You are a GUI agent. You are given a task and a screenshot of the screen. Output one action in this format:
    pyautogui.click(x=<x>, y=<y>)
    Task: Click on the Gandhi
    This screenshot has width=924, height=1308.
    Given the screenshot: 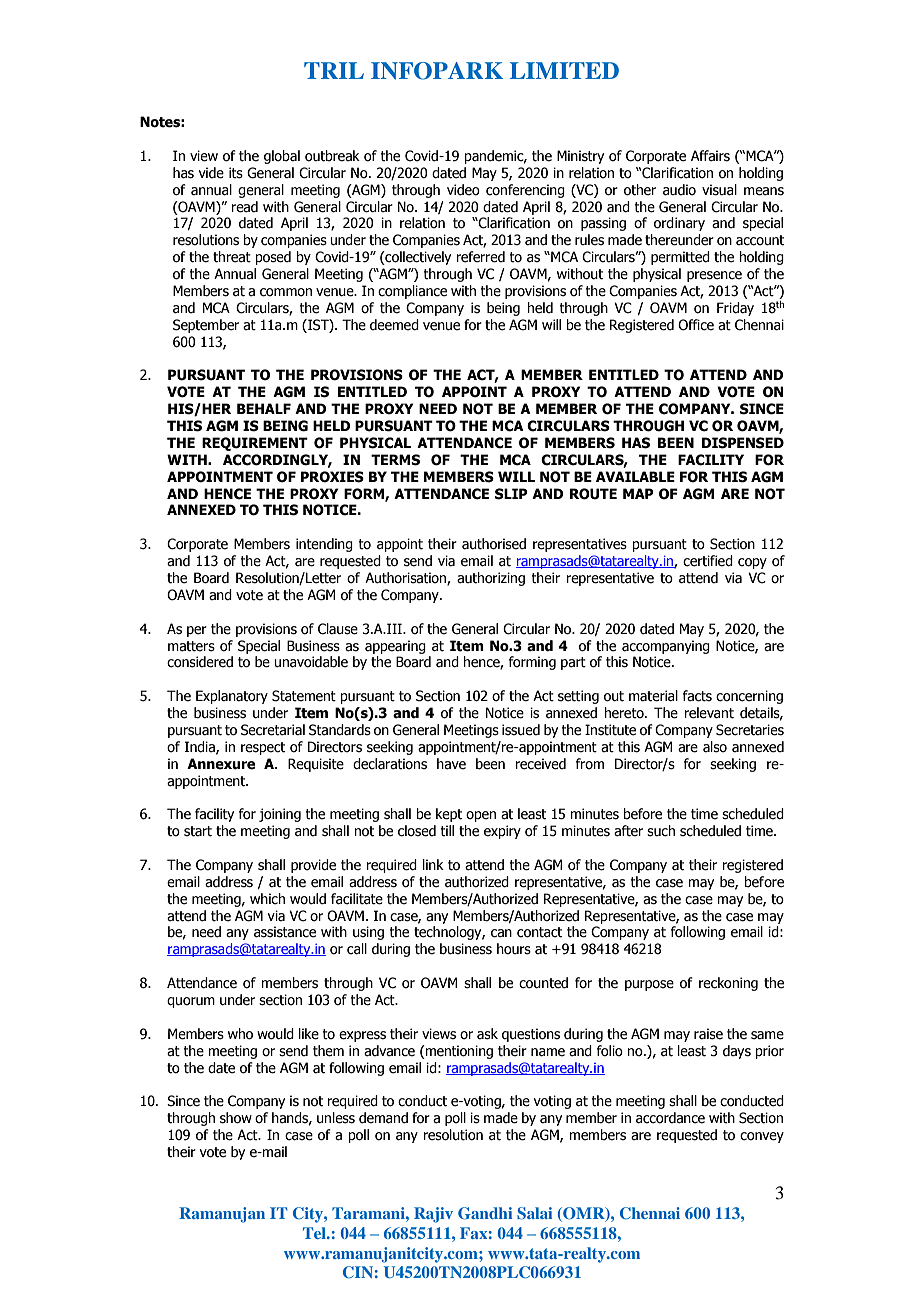 What is the action you would take?
    pyautogui.click(x=485, y=1213)
